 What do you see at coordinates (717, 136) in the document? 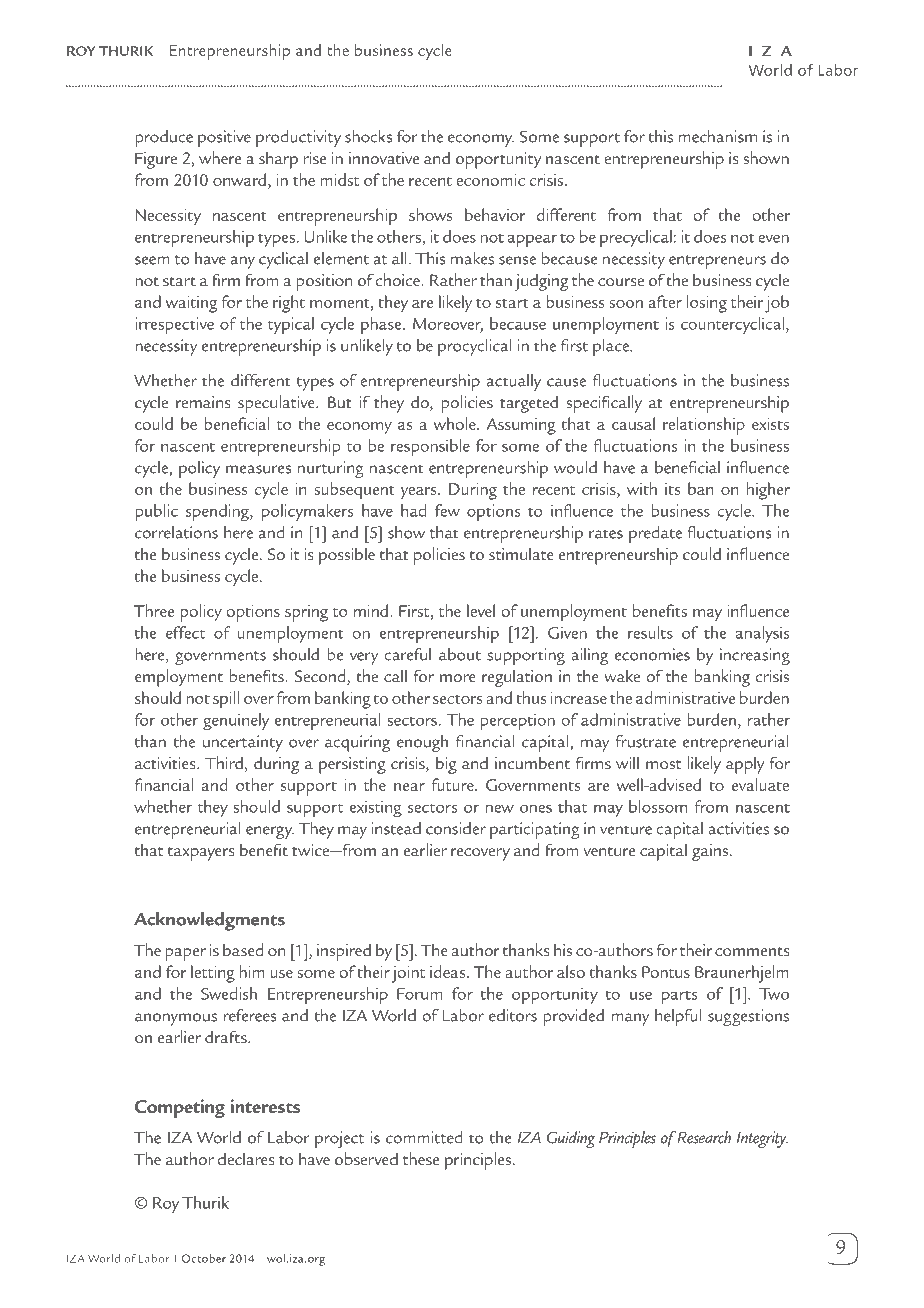
I see `mechanism` at bounding box center [717, 136].
